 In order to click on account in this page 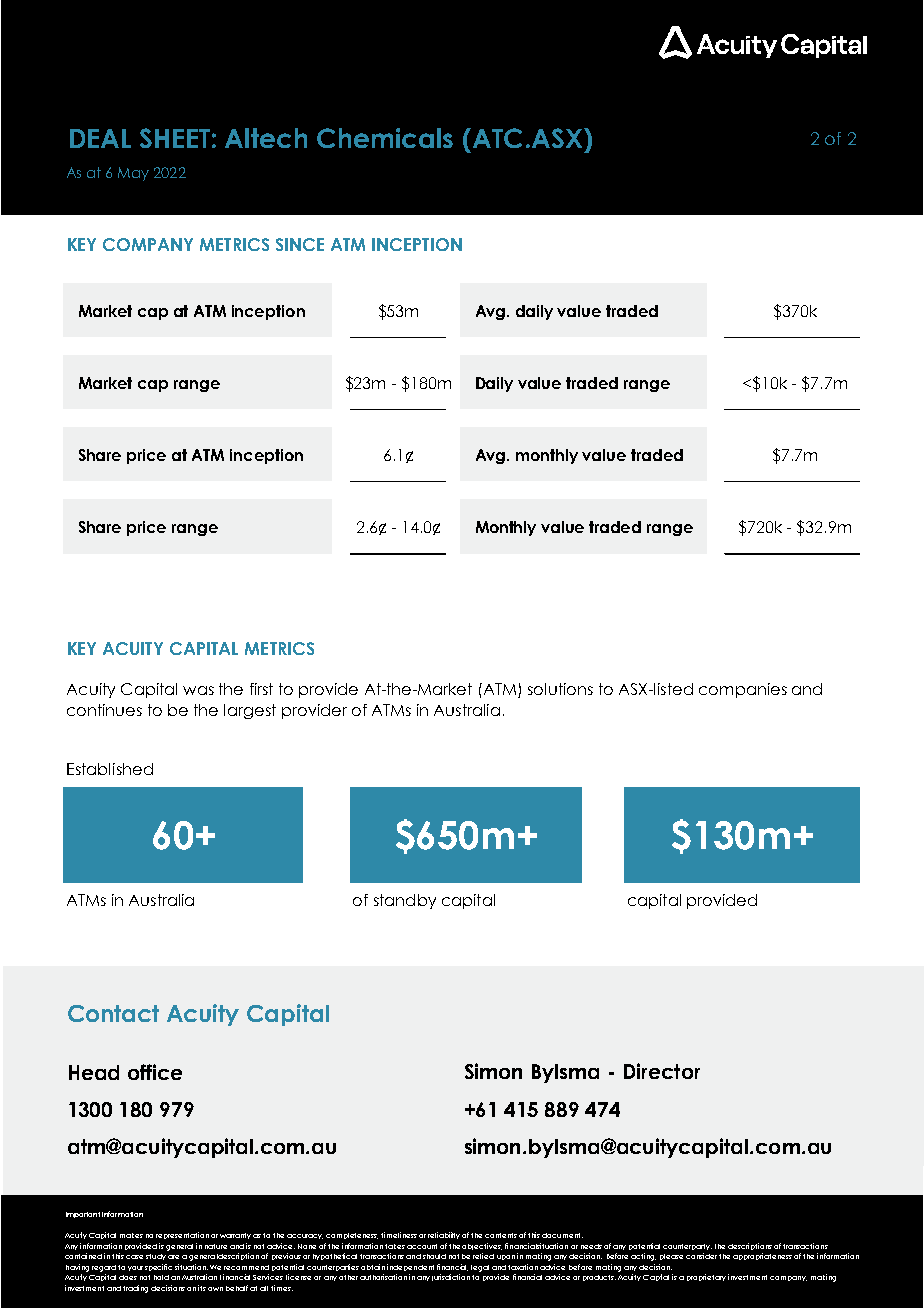, I will do `click(422, 1246)`.
